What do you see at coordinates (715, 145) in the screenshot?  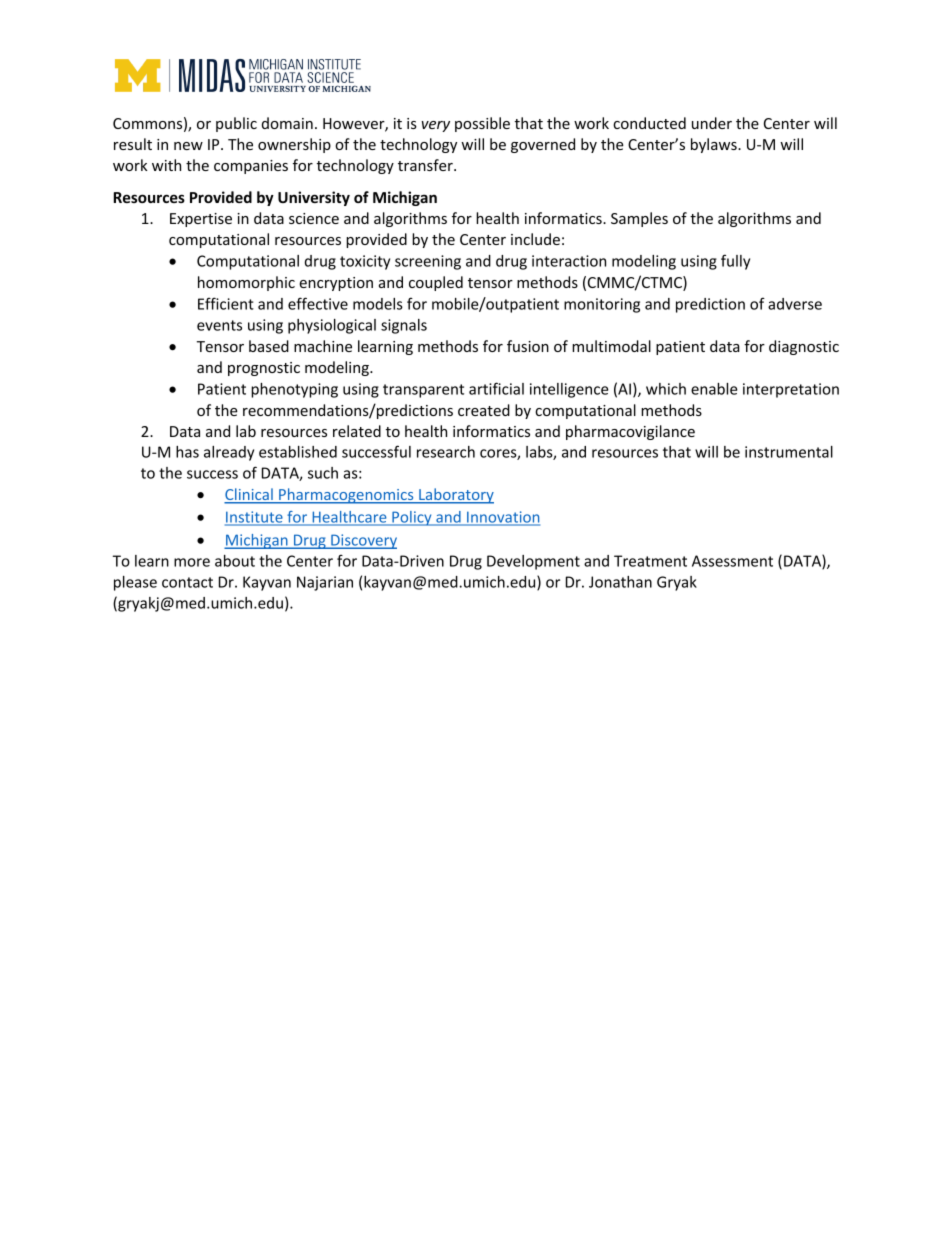 I see `bylaws` at bounding box center [715, 145].
